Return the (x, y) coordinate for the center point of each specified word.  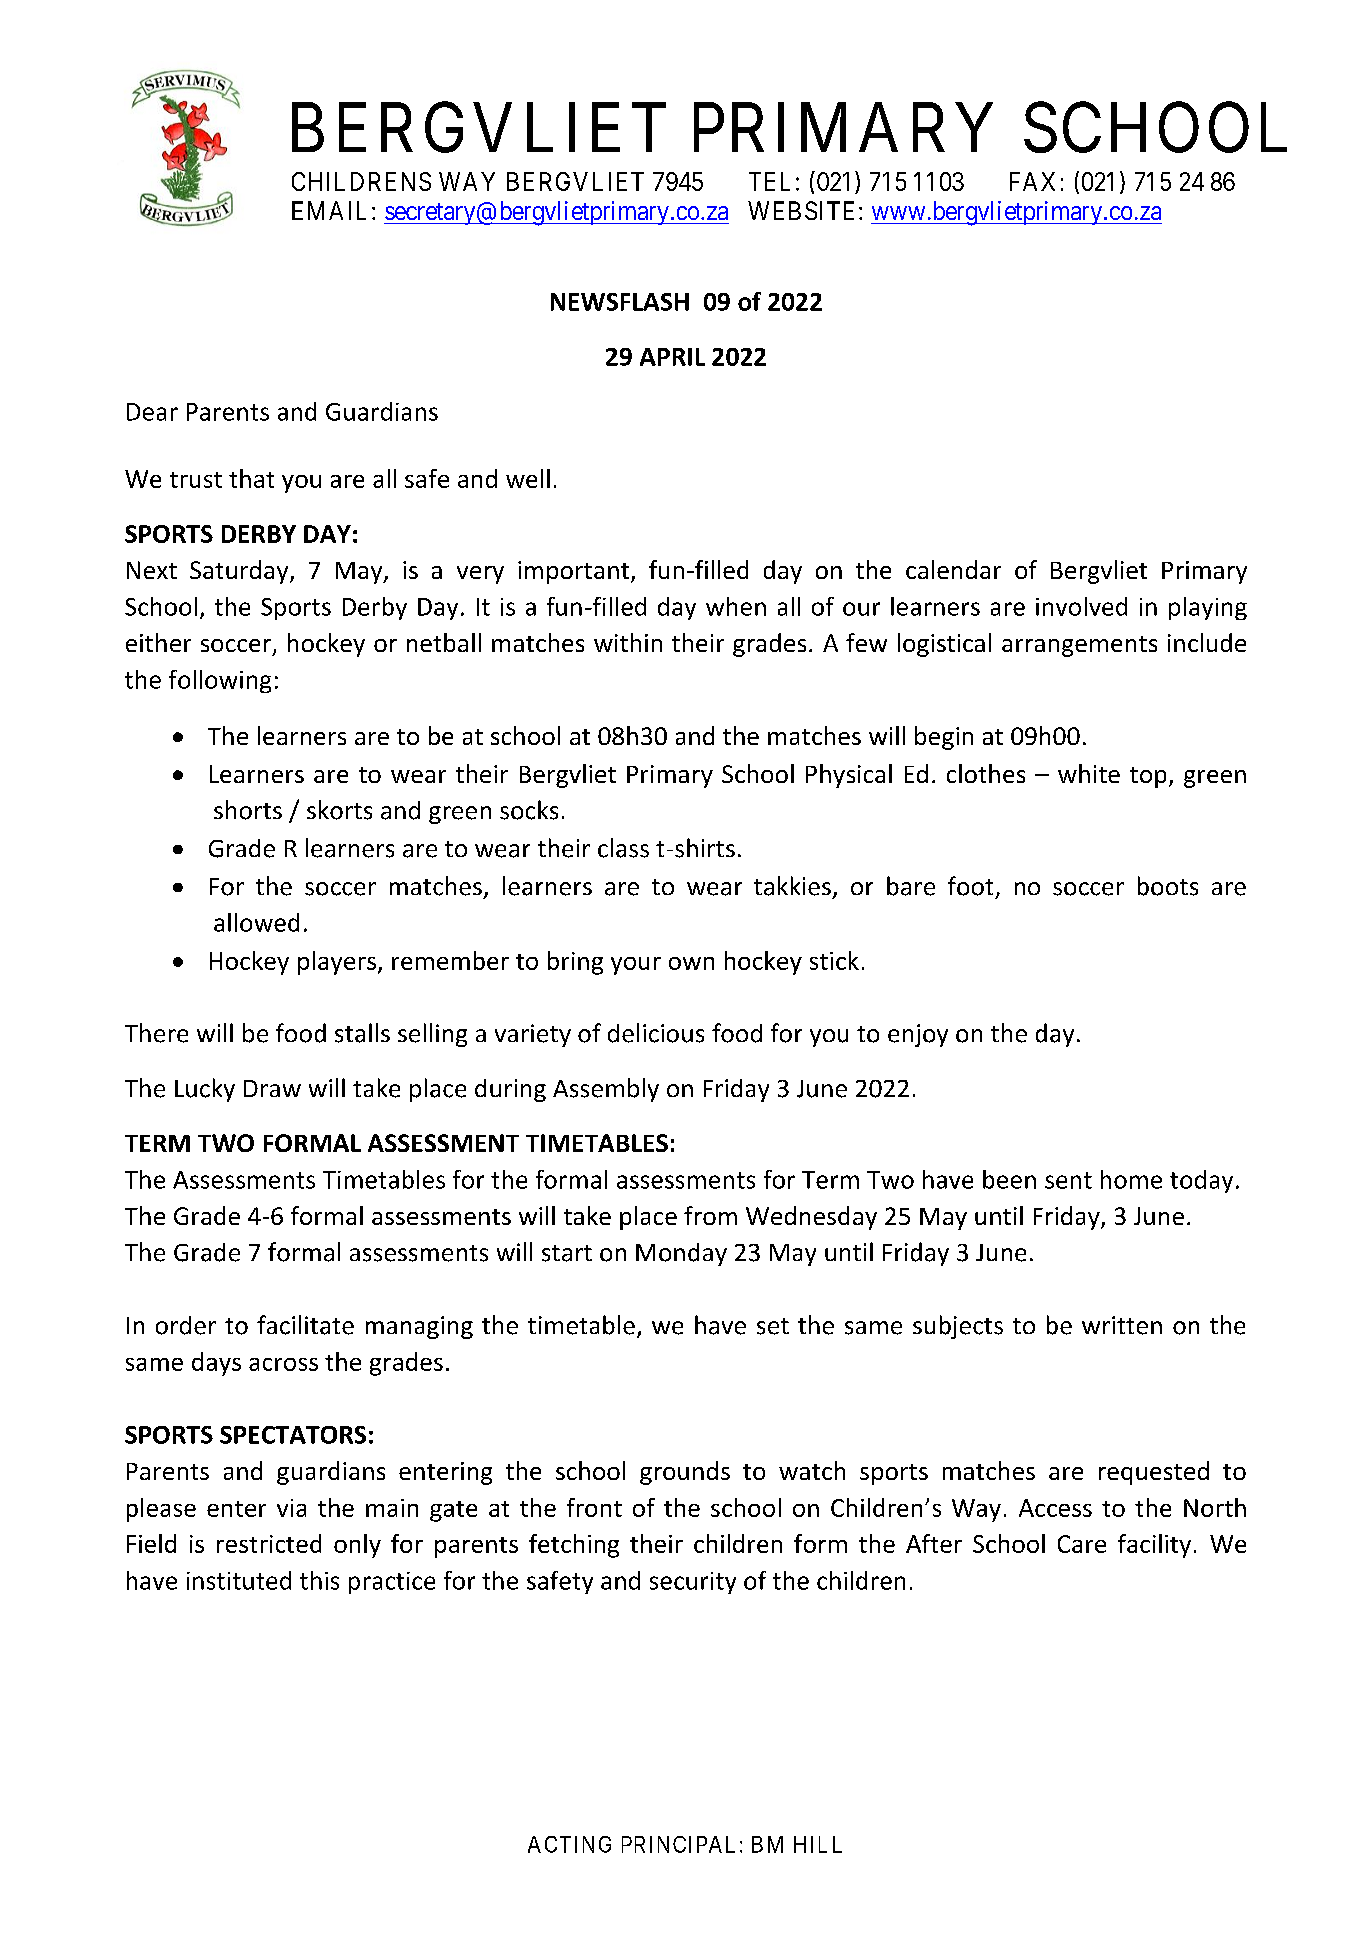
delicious (656, 1033)
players (337, 963)
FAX (1032, 181)
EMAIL (332, 210)
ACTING (569, 1844)
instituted (239, 1580)
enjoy (918, 1035)
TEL (769, 181)
